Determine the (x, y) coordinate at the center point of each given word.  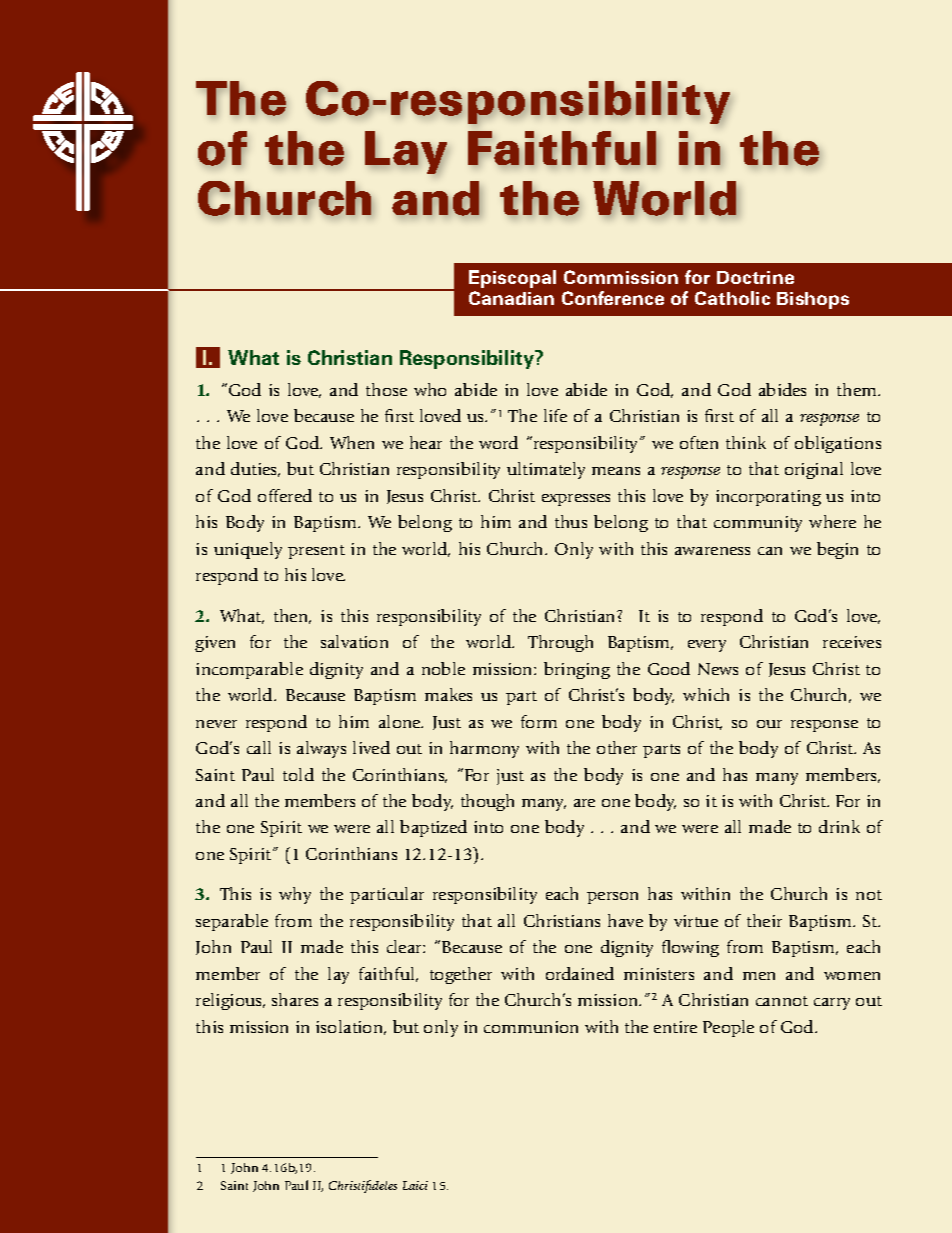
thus (571, 521)
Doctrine (755, 277)
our (769, 724)
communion (531, 1027)
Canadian (511, 298)
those (386, 389)
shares (295, 999)
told (298, 774)
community (758, 524)
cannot (782, 1001)
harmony (484, 749)
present (316, 552)
